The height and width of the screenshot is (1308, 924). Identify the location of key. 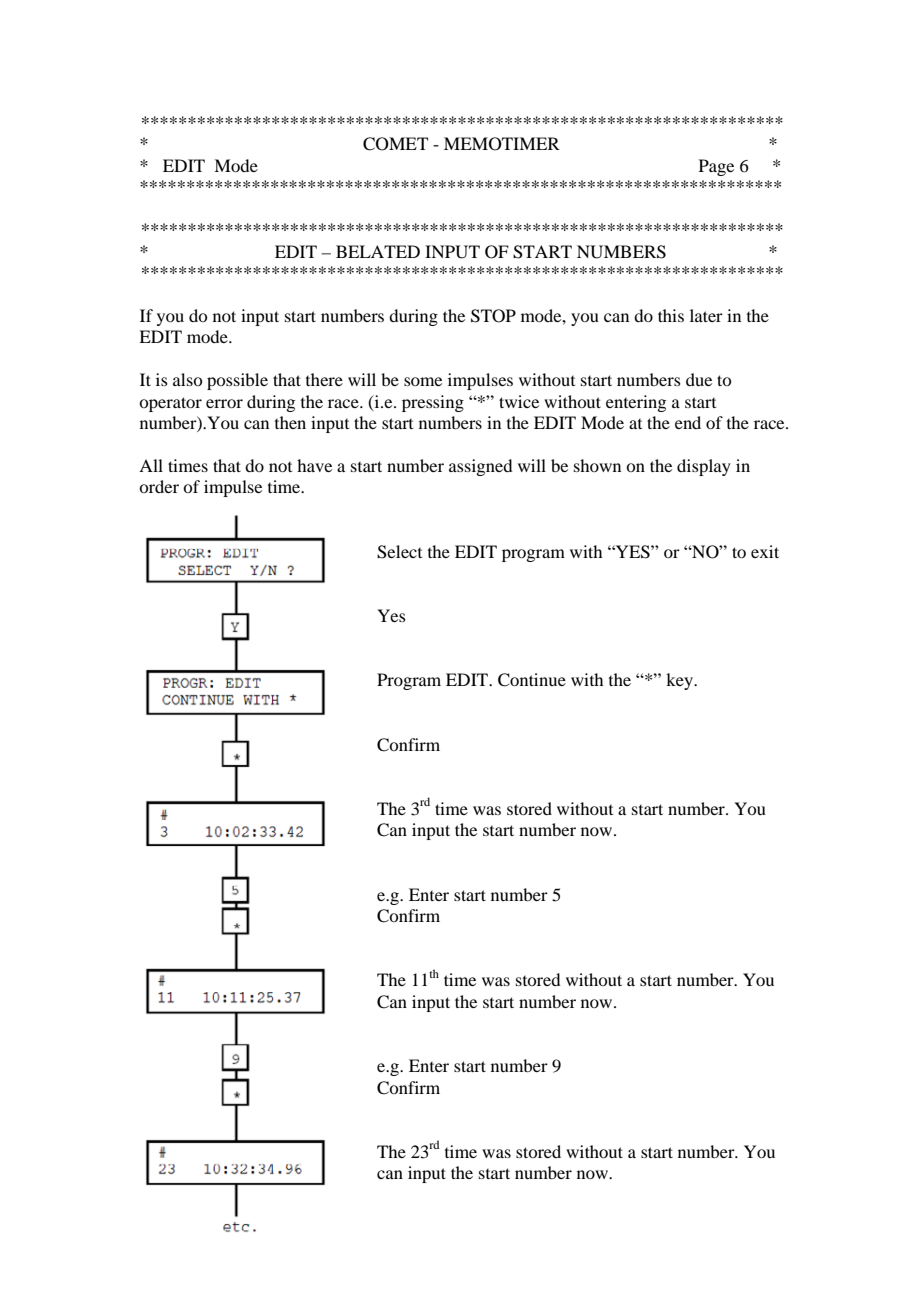
(680, 681).
